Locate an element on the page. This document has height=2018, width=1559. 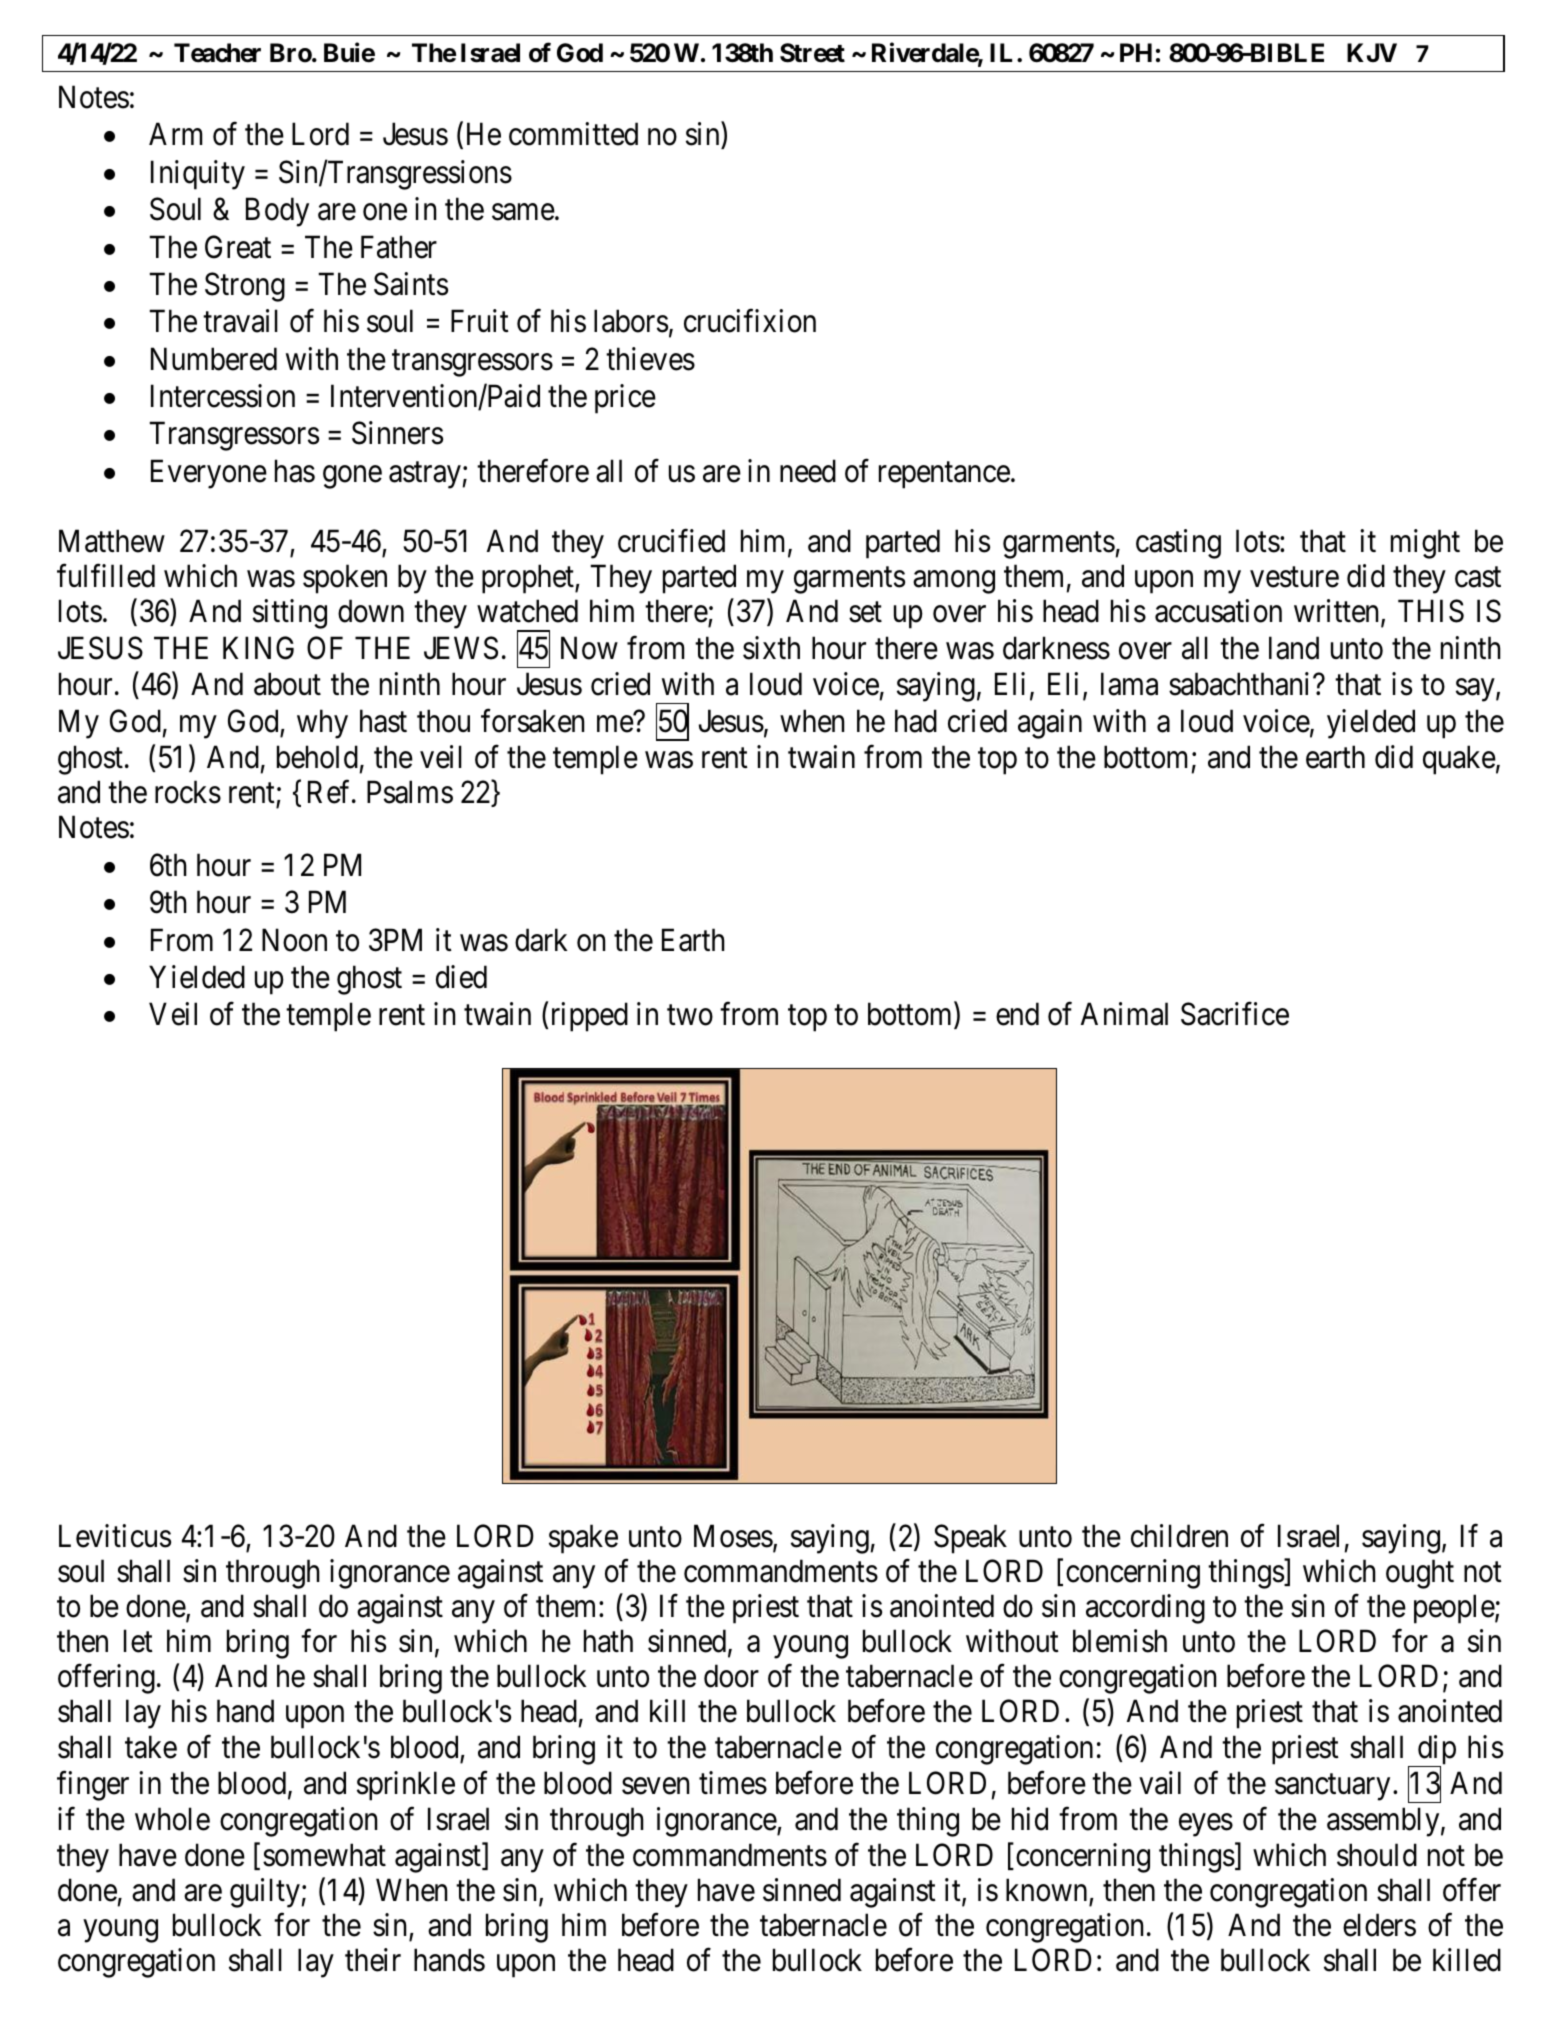
Street is located at coordinates (812, 53).
